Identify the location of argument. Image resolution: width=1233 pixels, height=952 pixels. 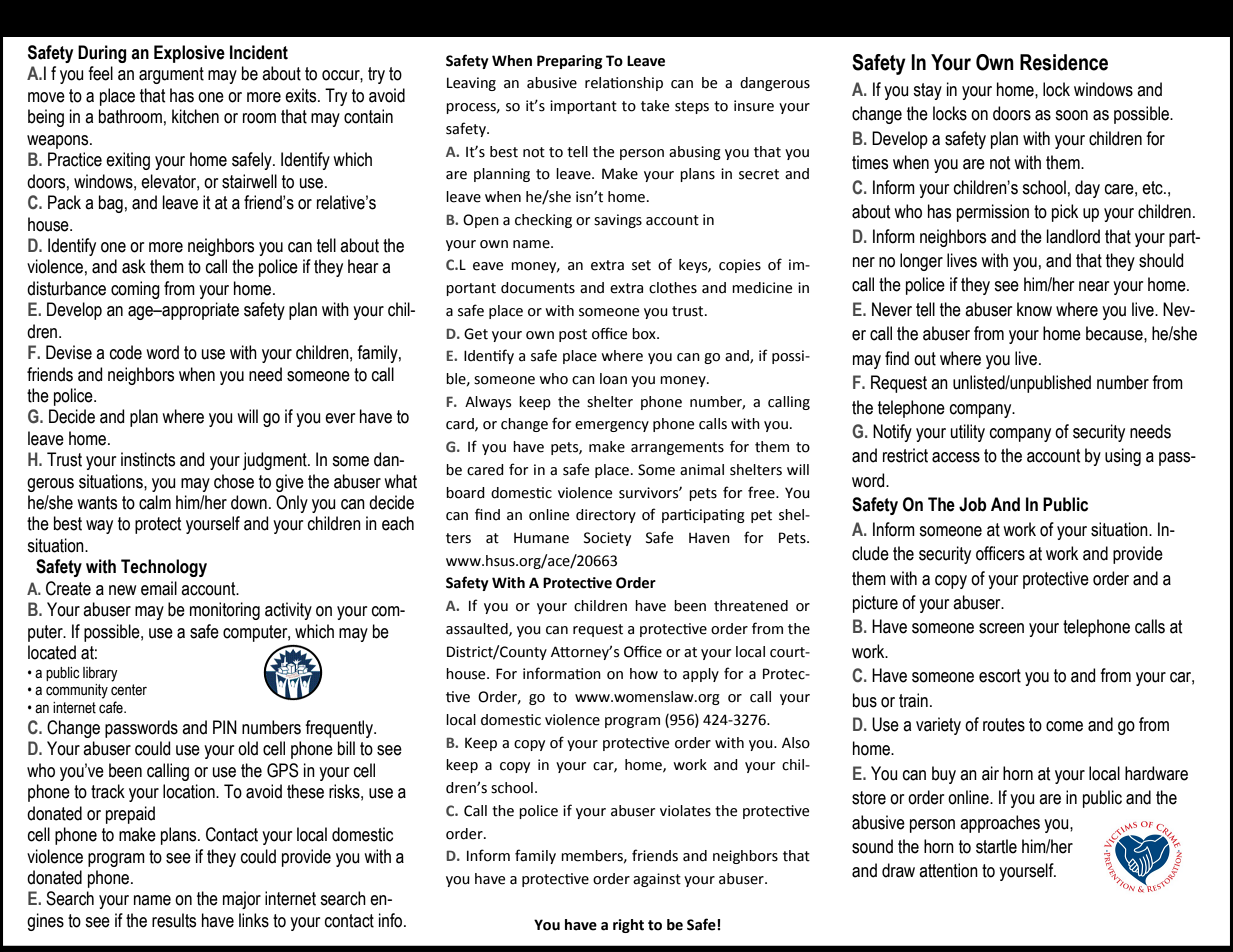
(171, 75).
